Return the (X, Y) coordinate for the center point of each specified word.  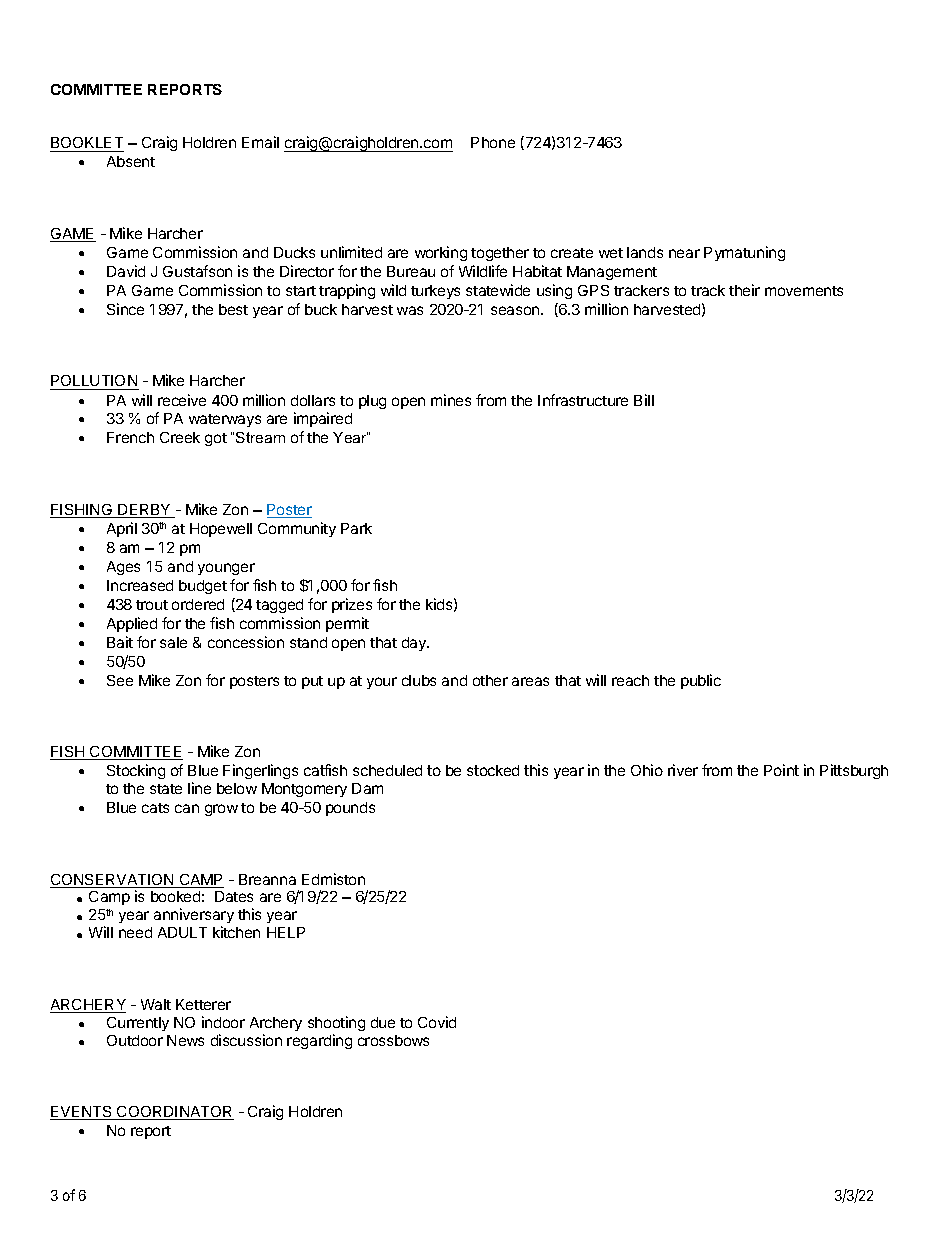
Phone (493, 142)
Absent (131, 161)
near (684, 253)
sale (173, 642)
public (701, 681)
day (415, 644)
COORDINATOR (174, 1113)
